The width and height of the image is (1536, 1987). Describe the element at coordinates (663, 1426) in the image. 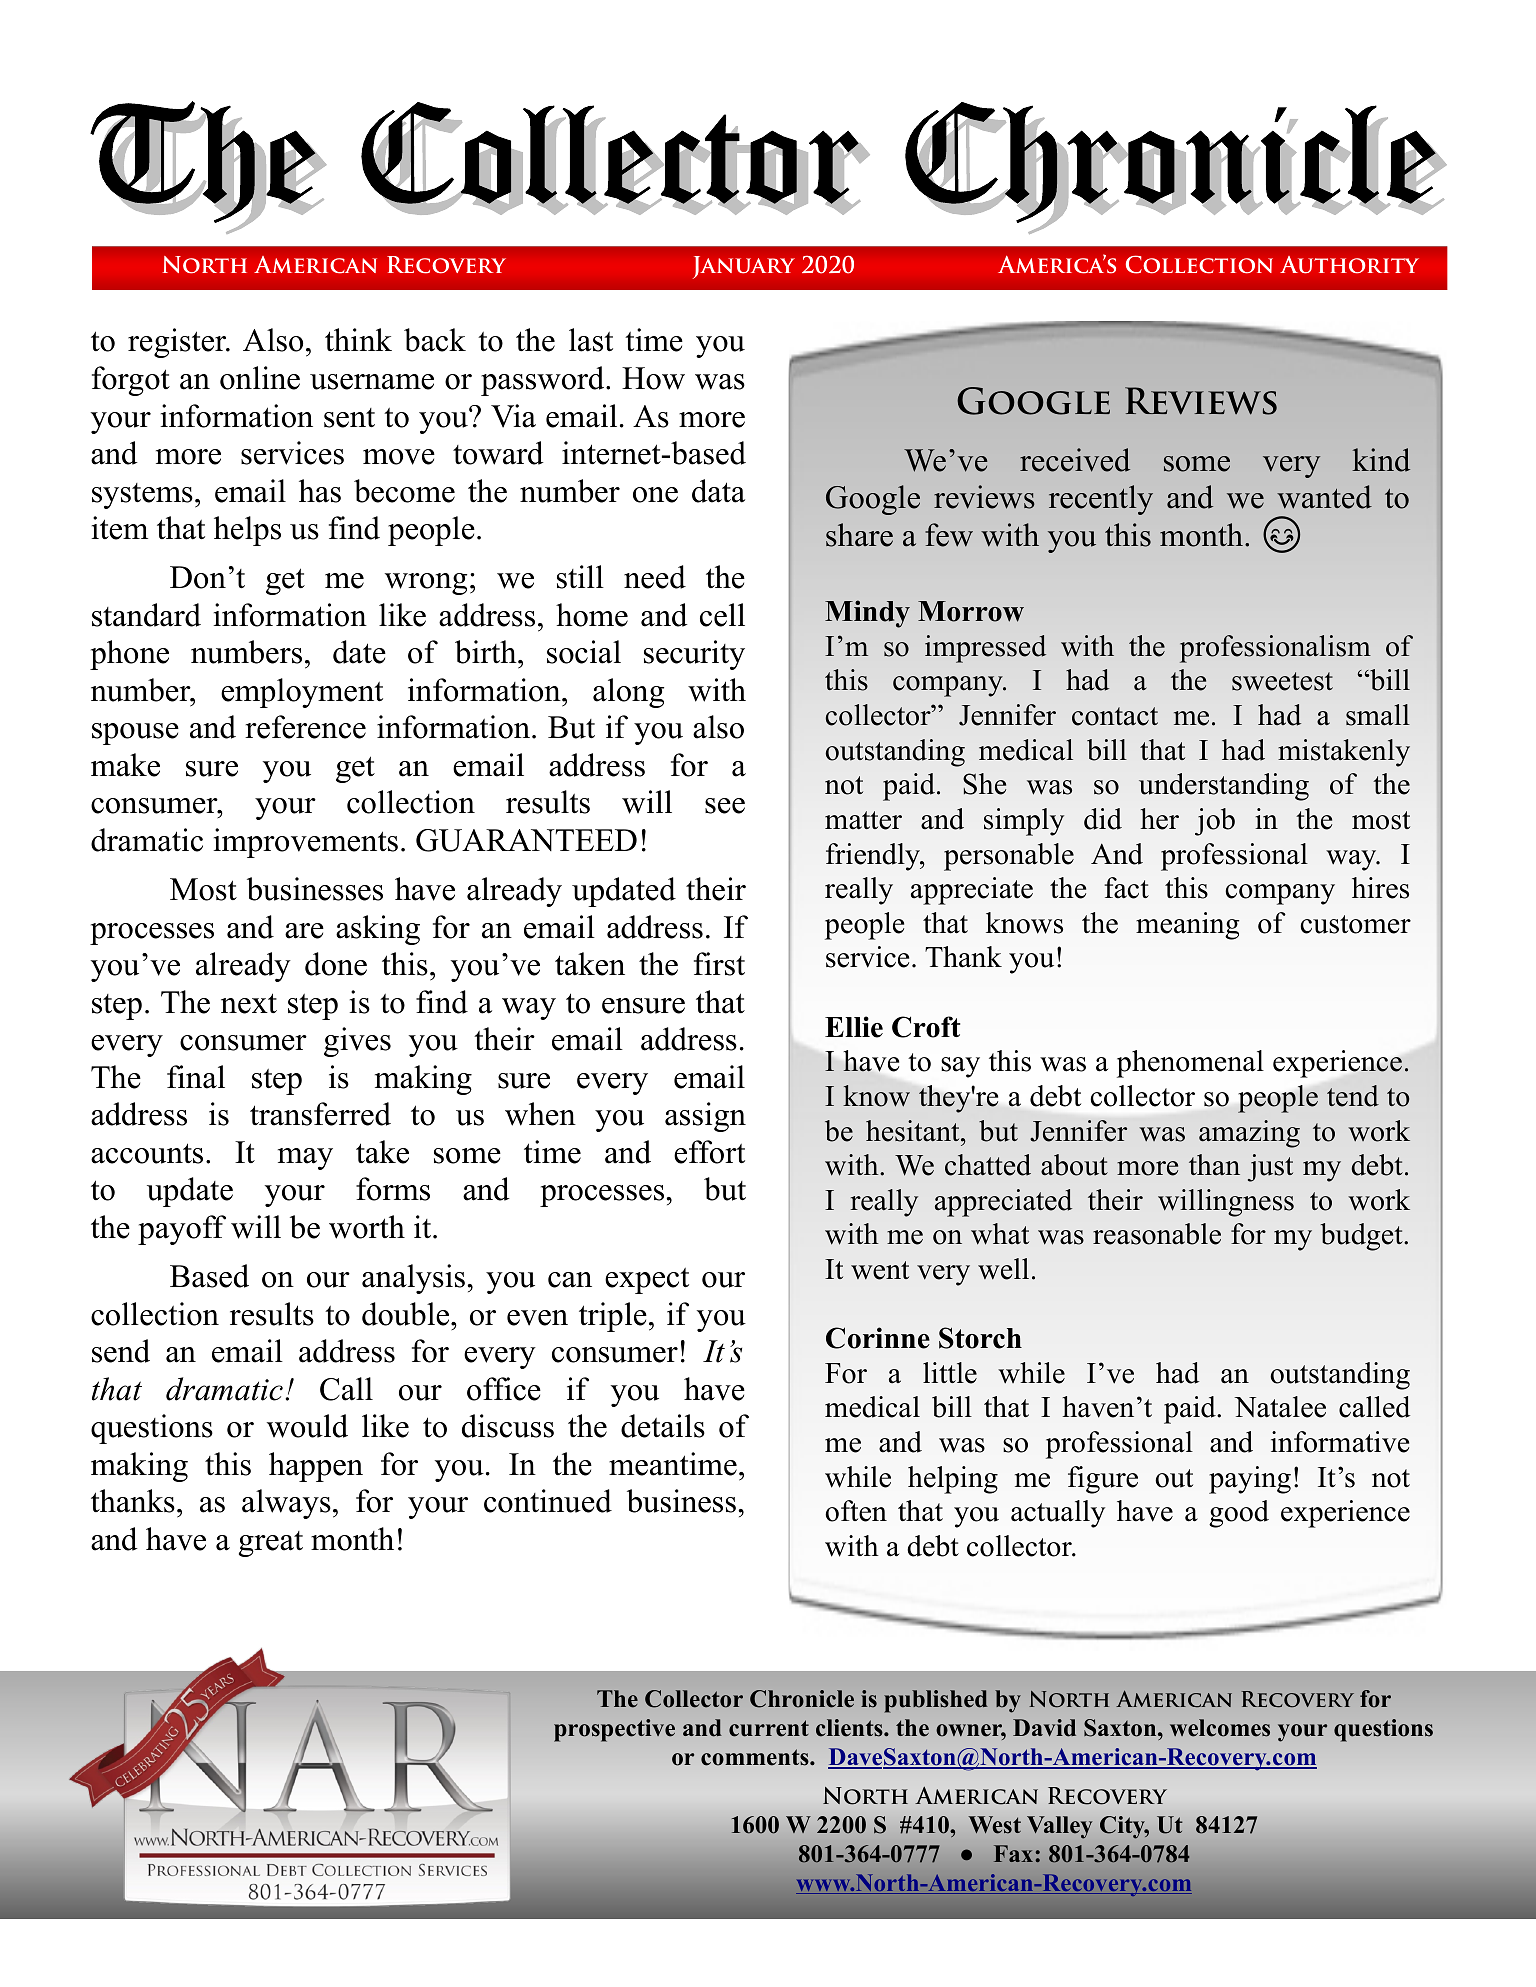

I see `details` at that location.
